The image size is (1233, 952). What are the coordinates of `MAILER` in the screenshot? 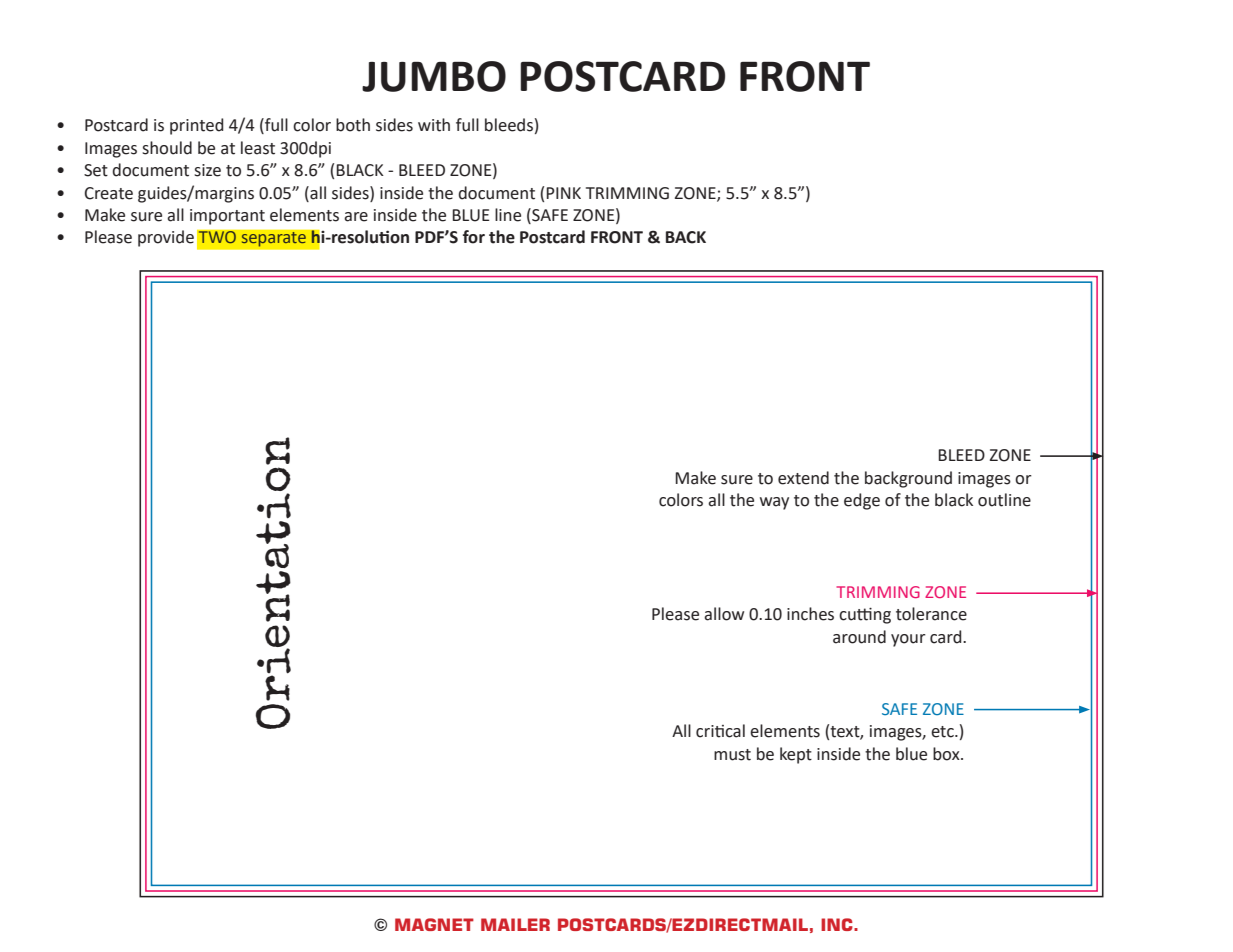 It's located at (515, 924).
